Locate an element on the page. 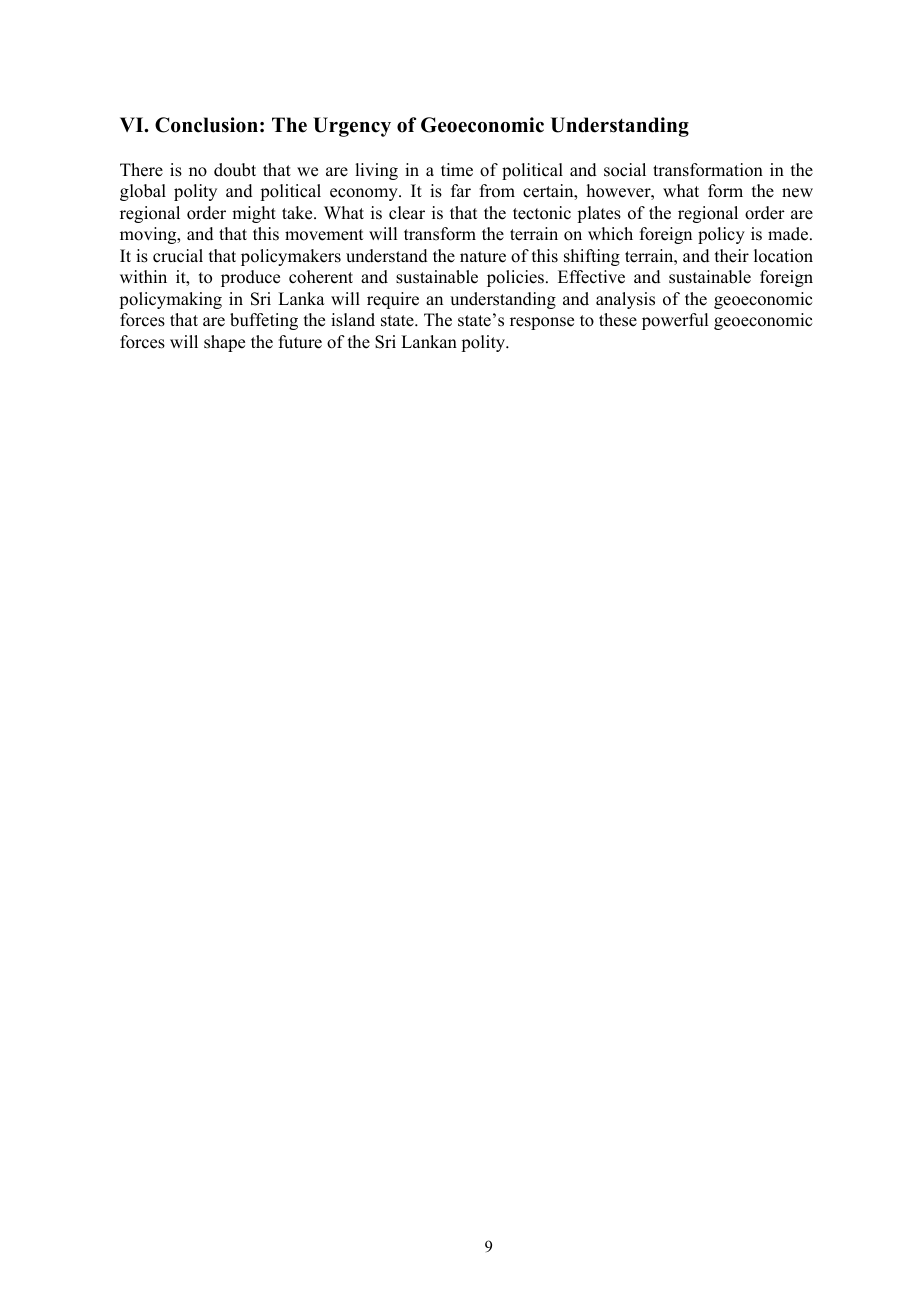 Image resolution: width=924 pixels, height=1308 pixels. Conclusion is located at coordinates (206, 125).
